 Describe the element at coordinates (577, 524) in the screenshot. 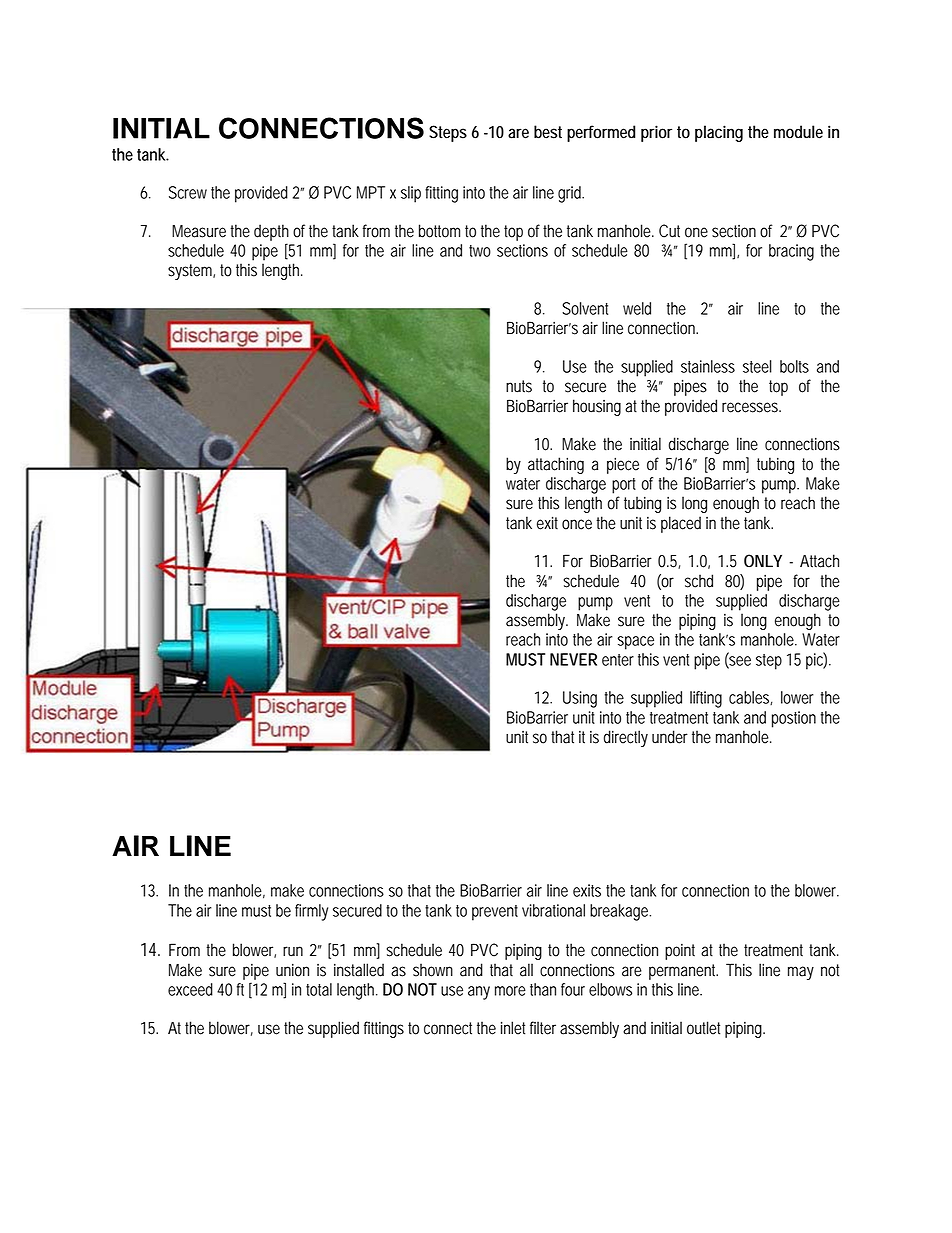

I see `once` at that location.
